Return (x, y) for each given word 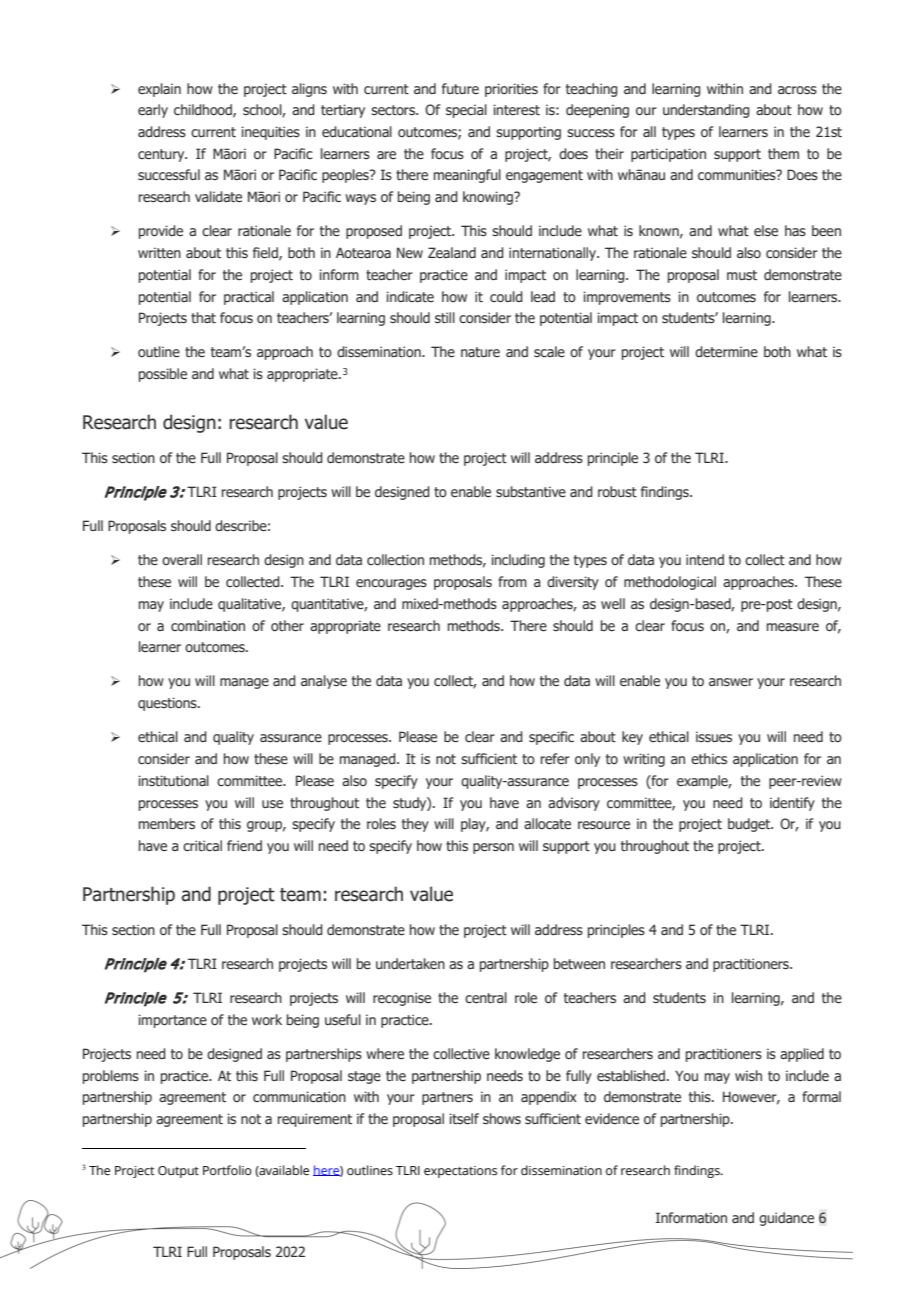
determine (726, 352)
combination (208, 625)
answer (731, 682)
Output (178, 1172)
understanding (706, 111)
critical (202, 845)
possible (163, 375)
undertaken (410, 964)
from (512, 581)
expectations (460, 1172)
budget (750, 825)
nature (480, 352)
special (466, 111)
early (153, 111)
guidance (786, 1219)
